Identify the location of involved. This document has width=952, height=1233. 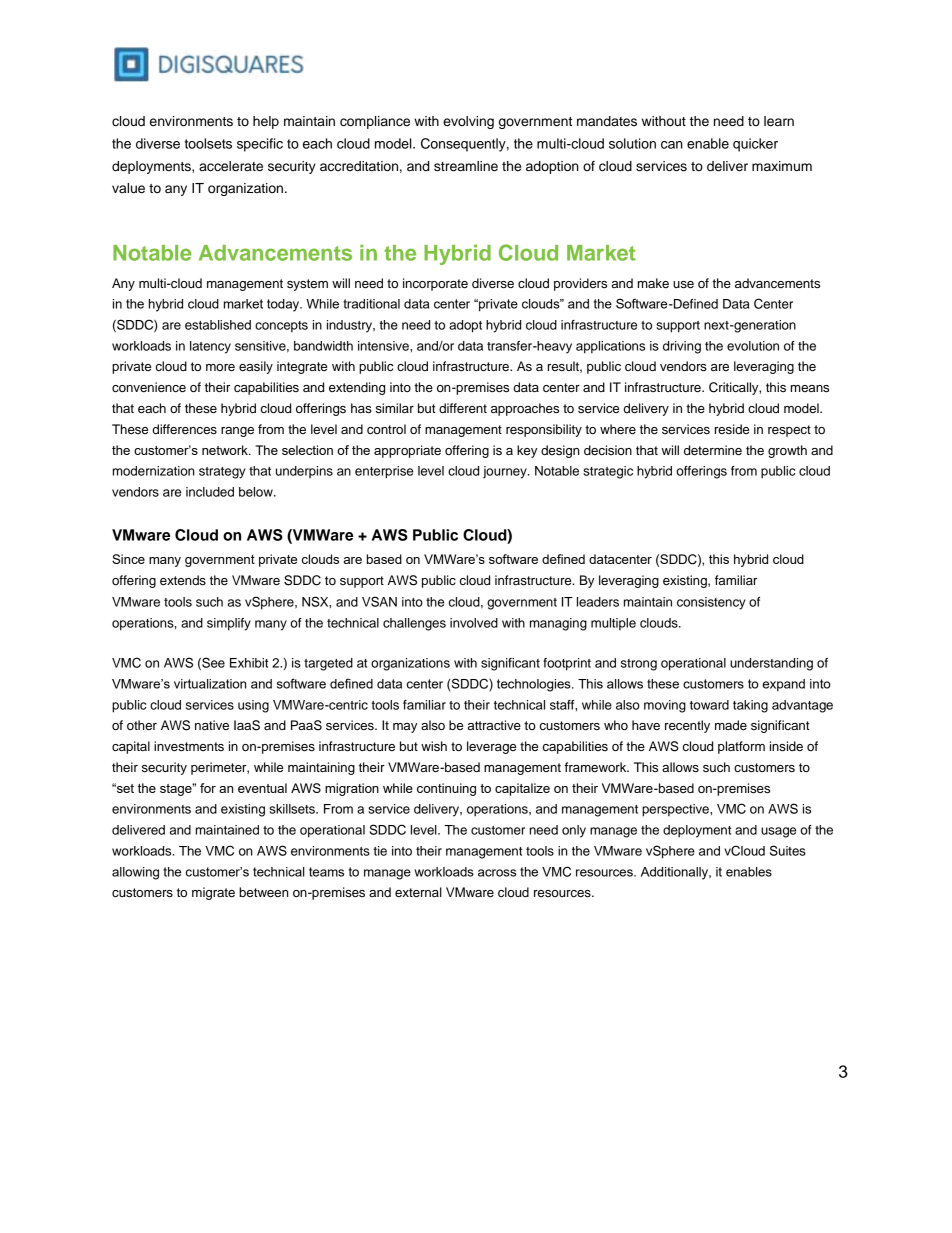
(474, 623).
